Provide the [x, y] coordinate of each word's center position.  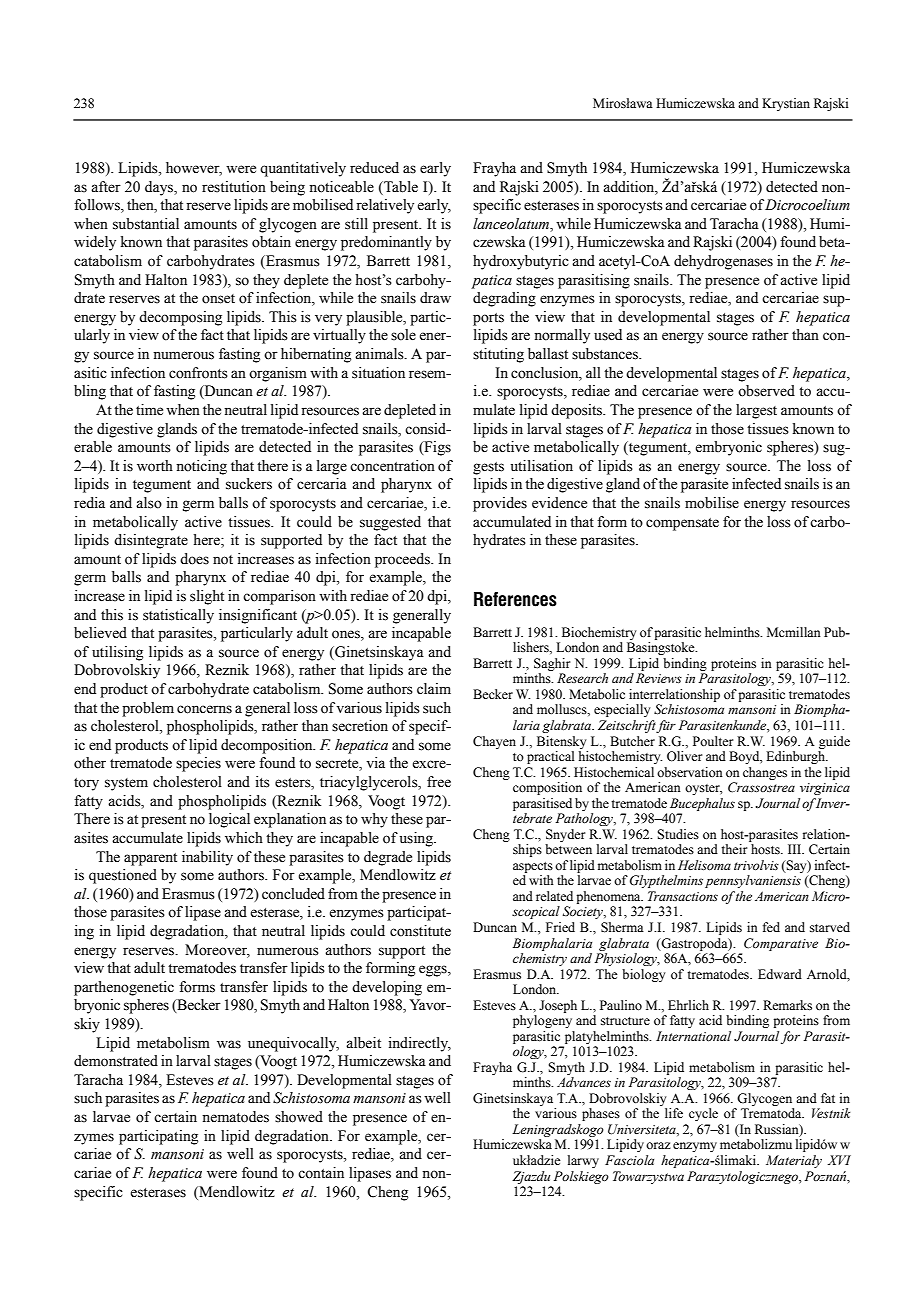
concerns [204, 709]
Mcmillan [794, 632]
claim [434, 688]
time [149, 410]
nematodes [235, 1117]
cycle [703, 1114]
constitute [420, 931]
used [608, 335]
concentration [392, 466]
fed [771, 927]
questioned [123, 876]
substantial [146, 224]
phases [601, 1114]
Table [400, 187]
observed [766, 391]
